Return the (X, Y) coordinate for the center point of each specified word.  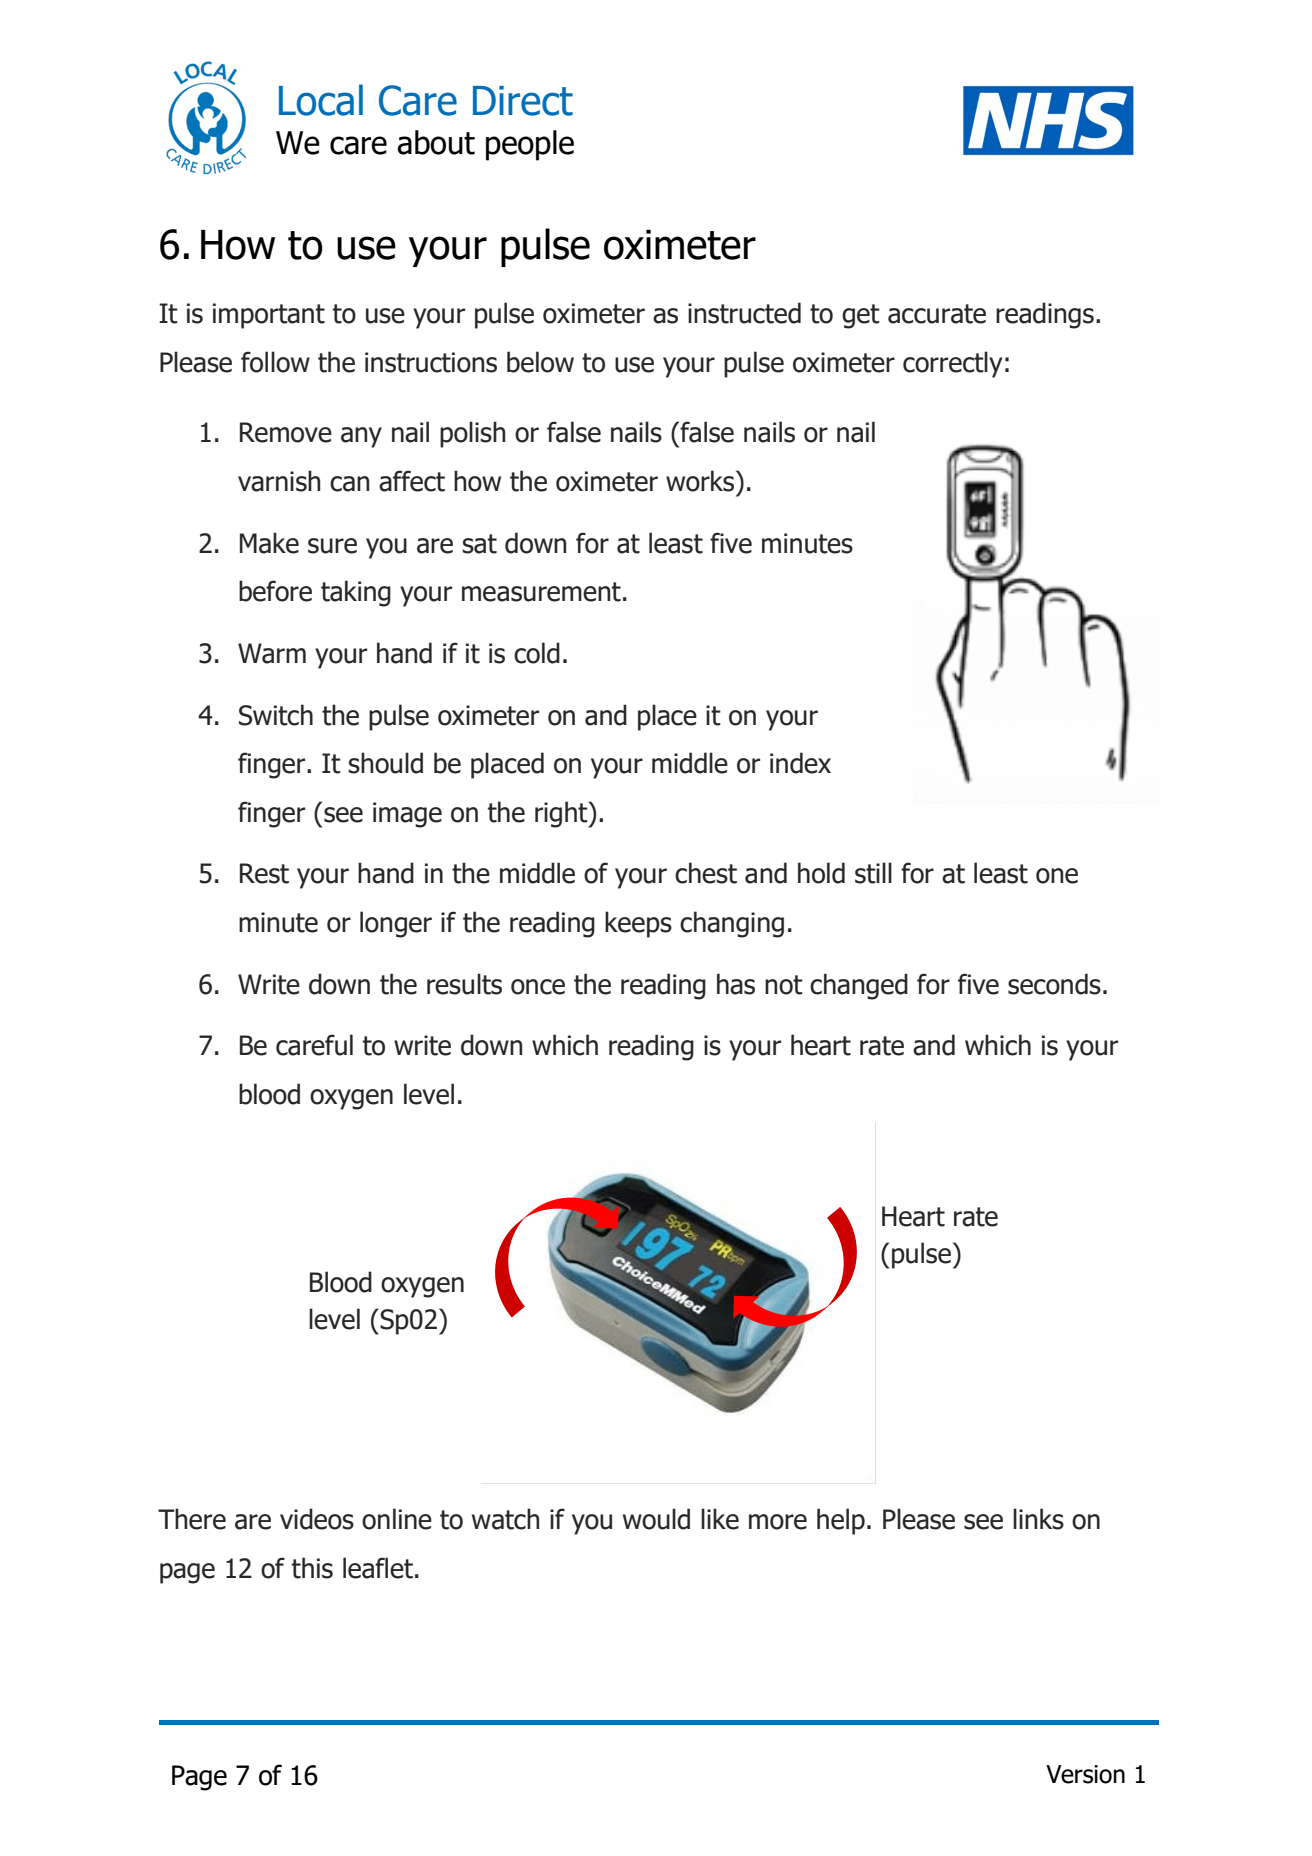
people (530, 145)
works (701, 481)
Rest (264, 873)
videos (317, 1519)
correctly (952, 364)
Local (321, 100)
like (720, 1519)
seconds (1054, 984)
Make (269, 543)
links (1038, 1519)
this (312, 1568)
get (861, 316)
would (656, 1519)
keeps (638, 924)
